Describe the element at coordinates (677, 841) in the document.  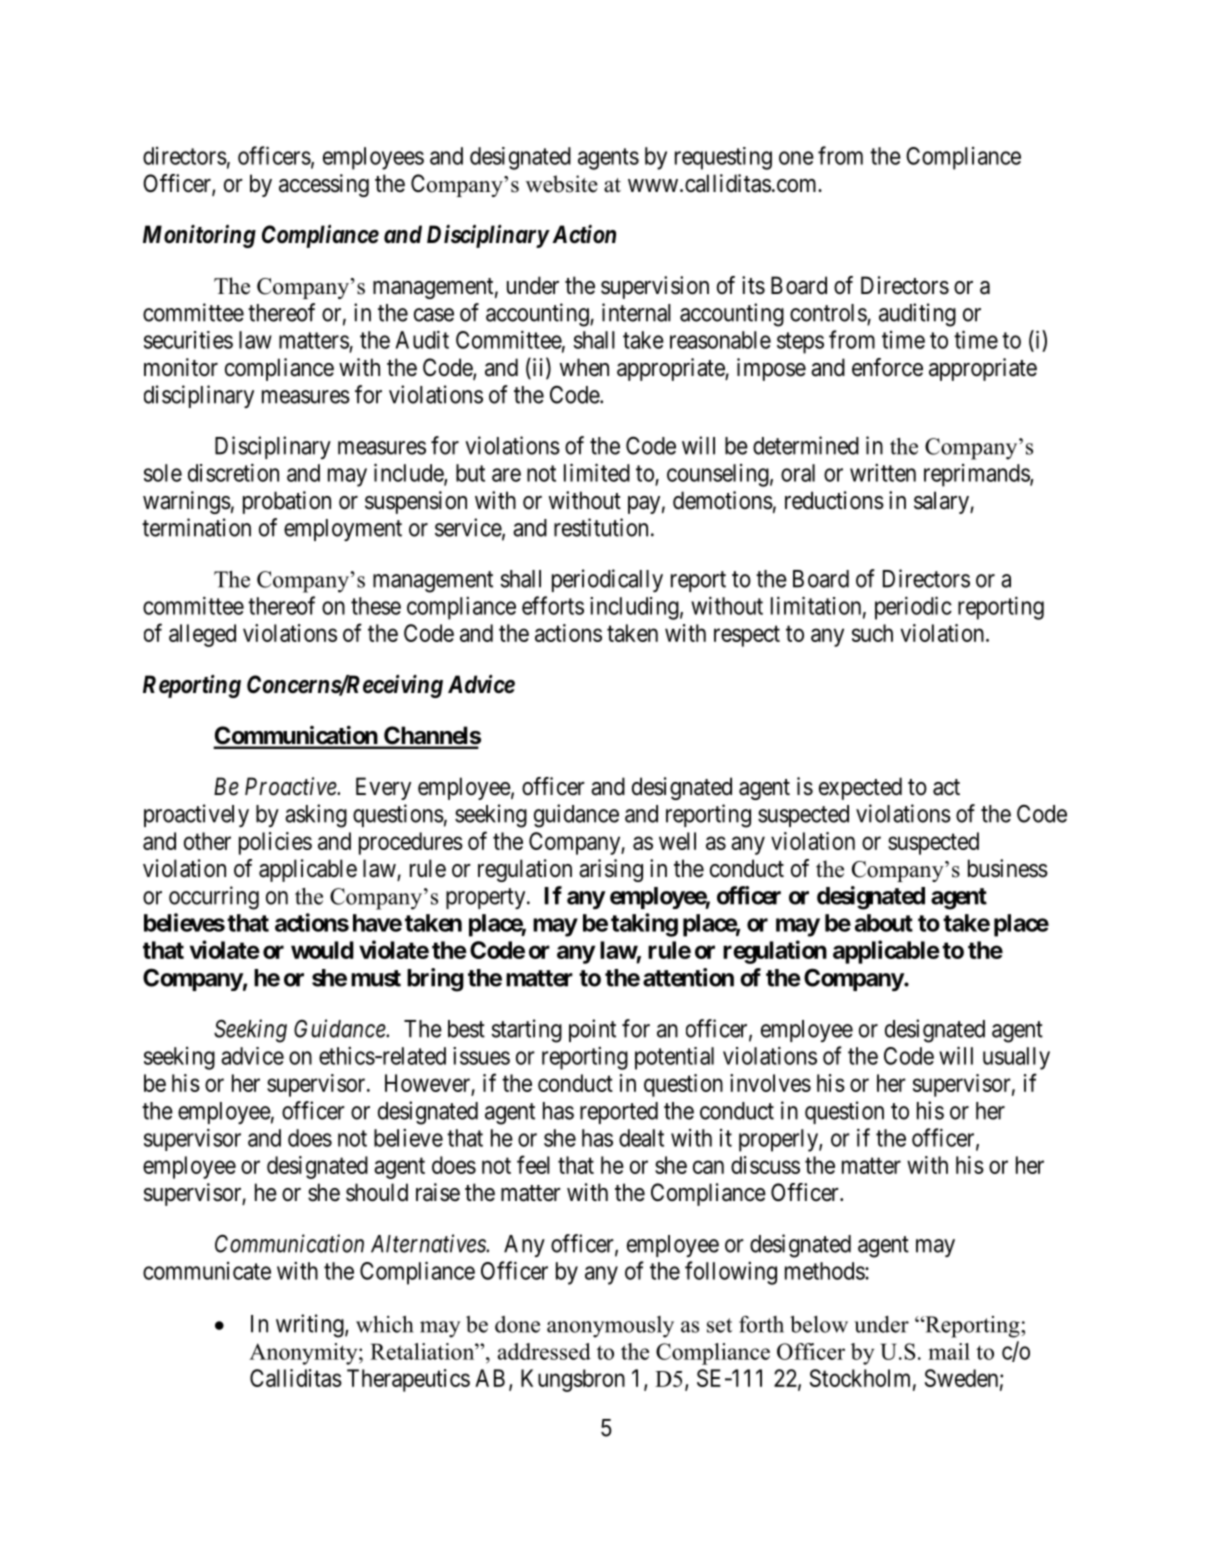
I see `well` at that location.
